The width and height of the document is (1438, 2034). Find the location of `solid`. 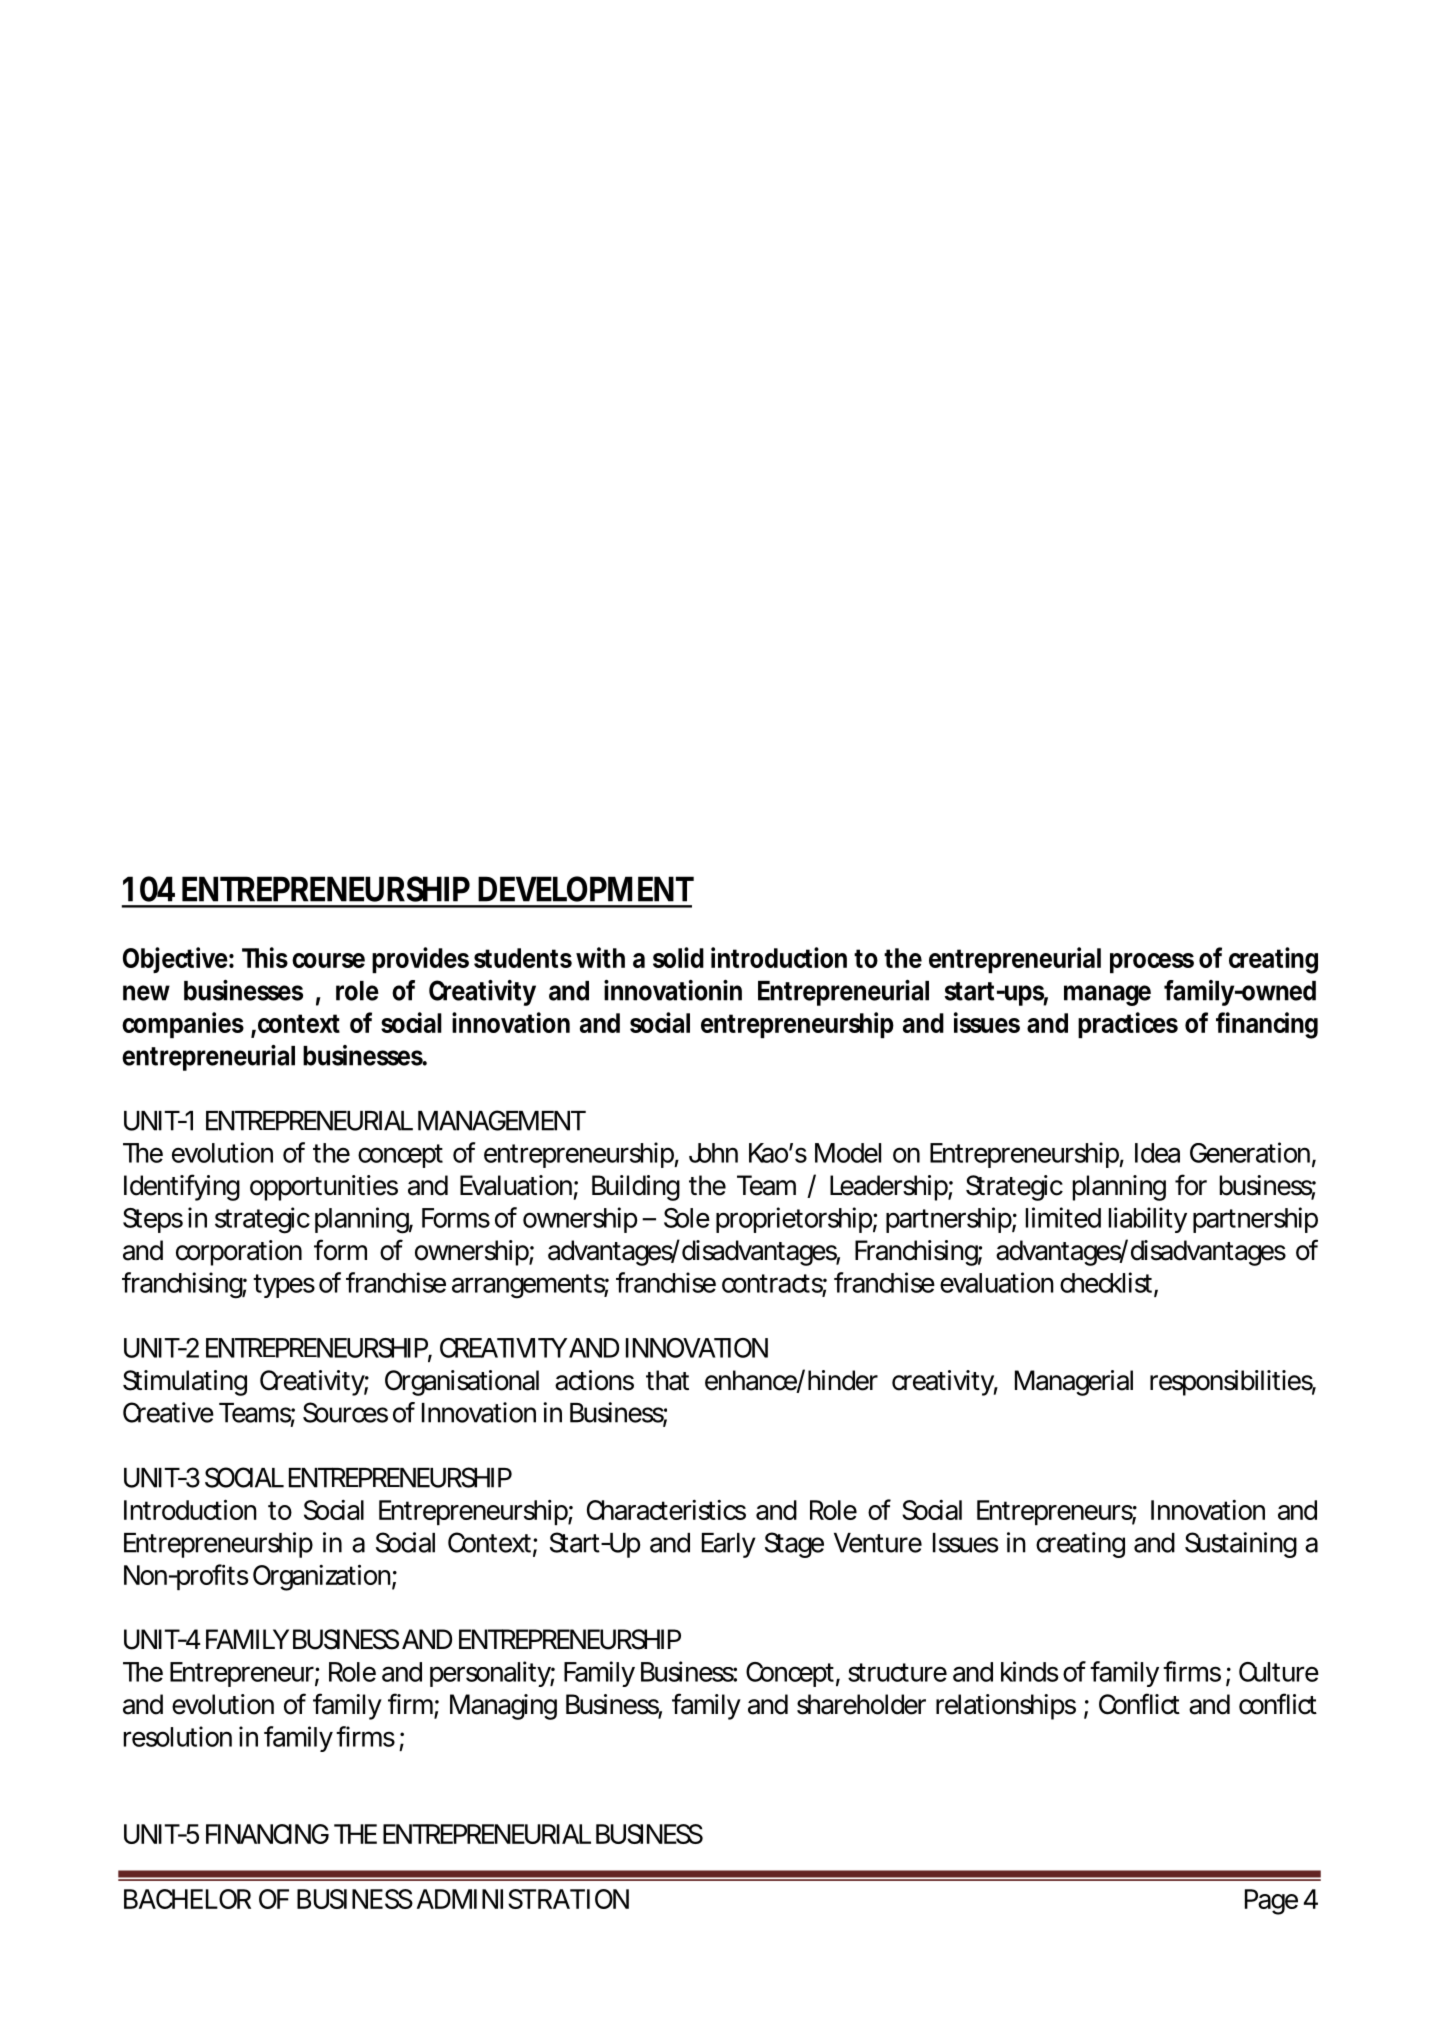

solid is located at coordinates (678, 957).
